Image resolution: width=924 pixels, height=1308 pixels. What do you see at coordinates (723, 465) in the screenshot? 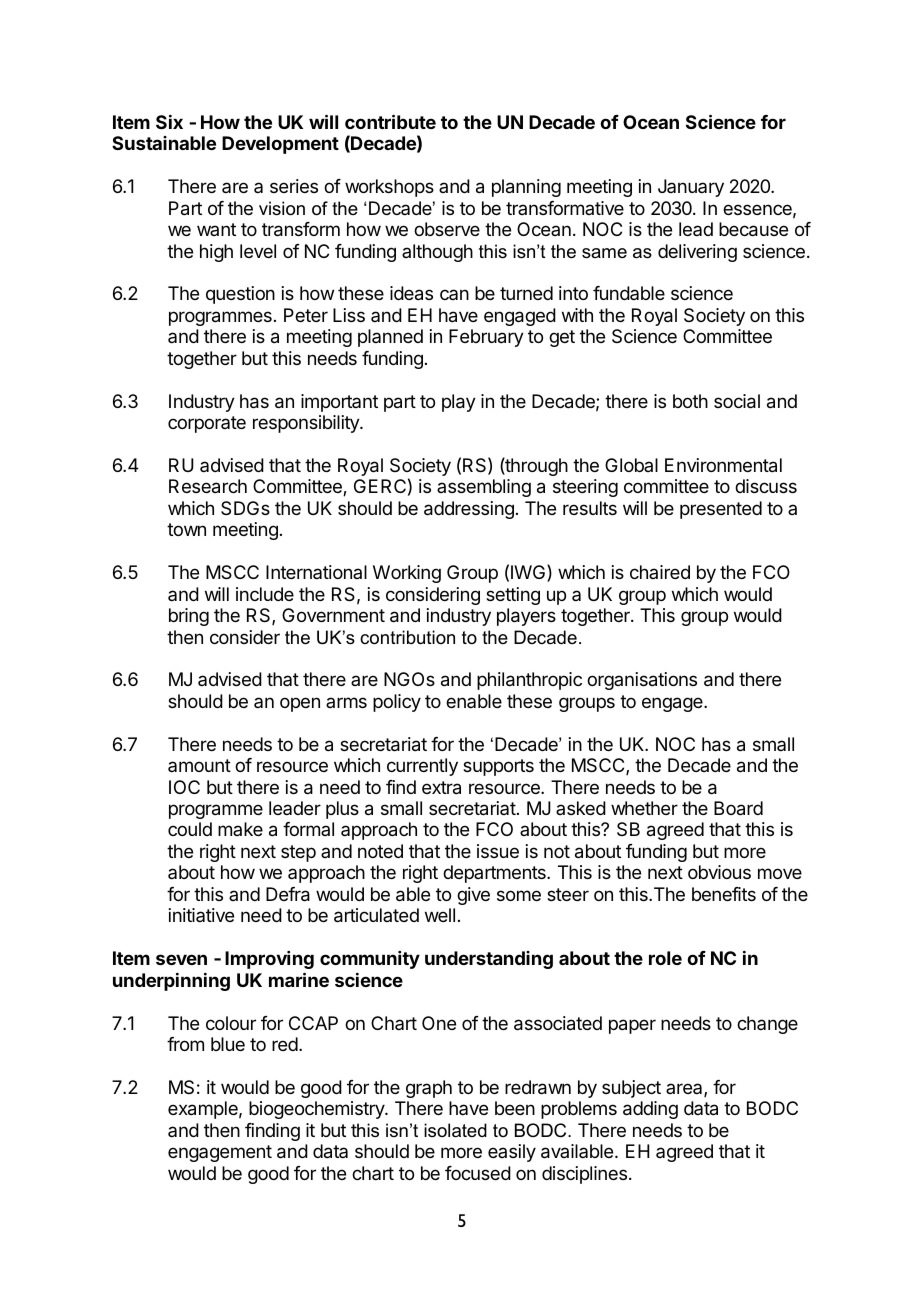
I see `Environmental` at bounding box center [723, 465].
